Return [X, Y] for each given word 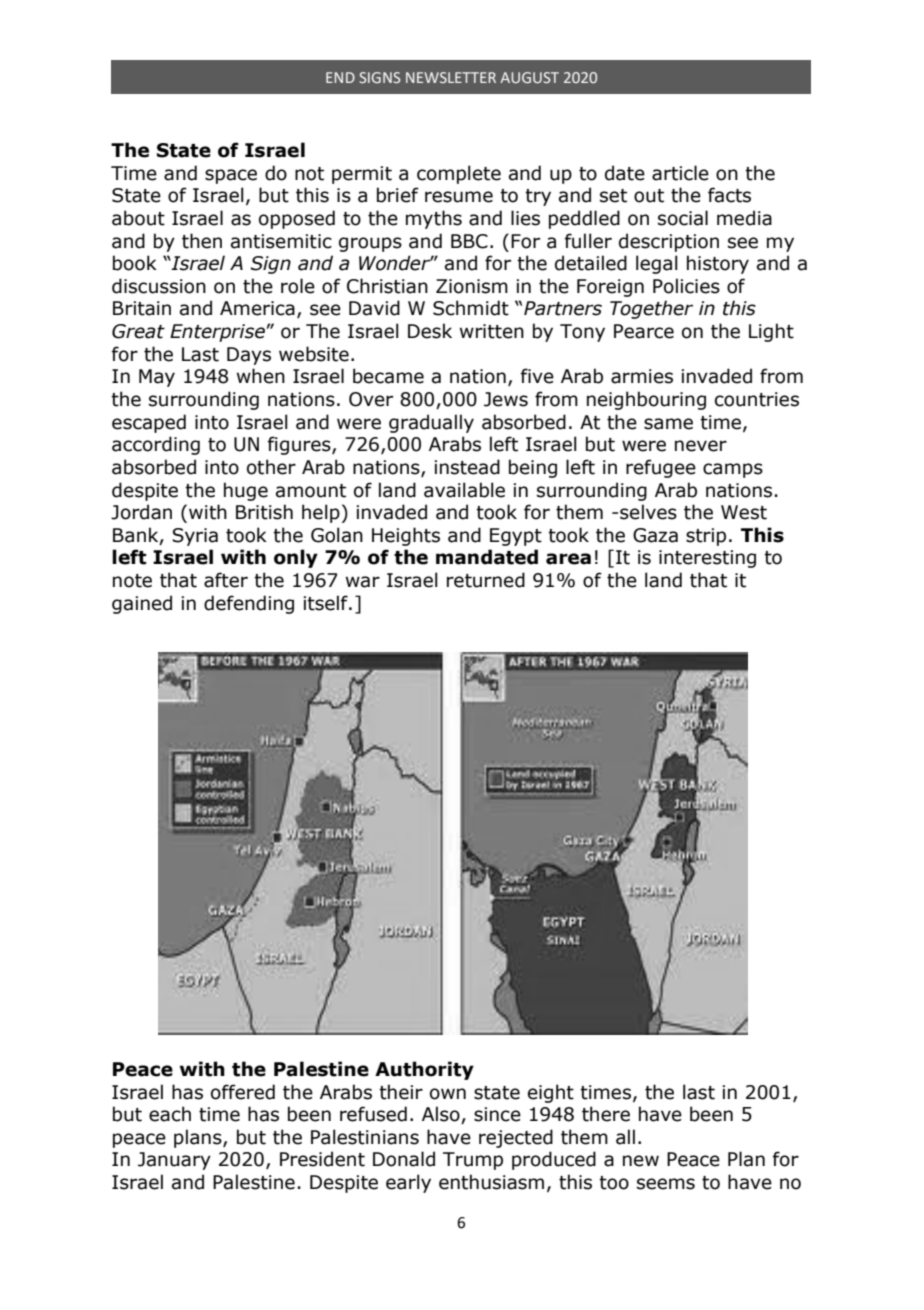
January [174, 1161]
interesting [707, 559]
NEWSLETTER [451, 77]
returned [486, 580]
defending [249, 604]
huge [246, 491]
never [701, 446]
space [231, 176]
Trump [473, 1161]
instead [467, 467]
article [680, 173]
